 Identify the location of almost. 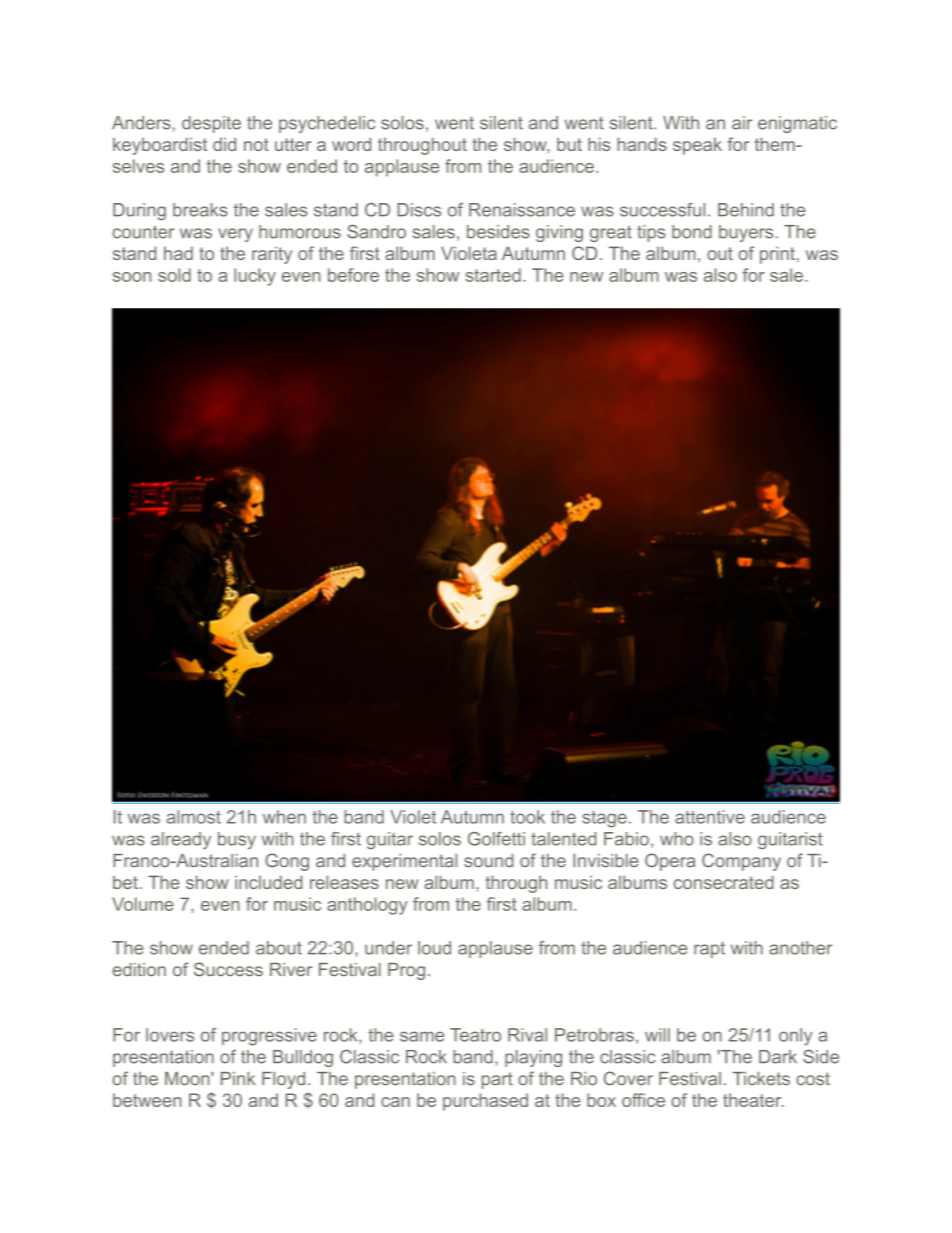
(194, 817).
